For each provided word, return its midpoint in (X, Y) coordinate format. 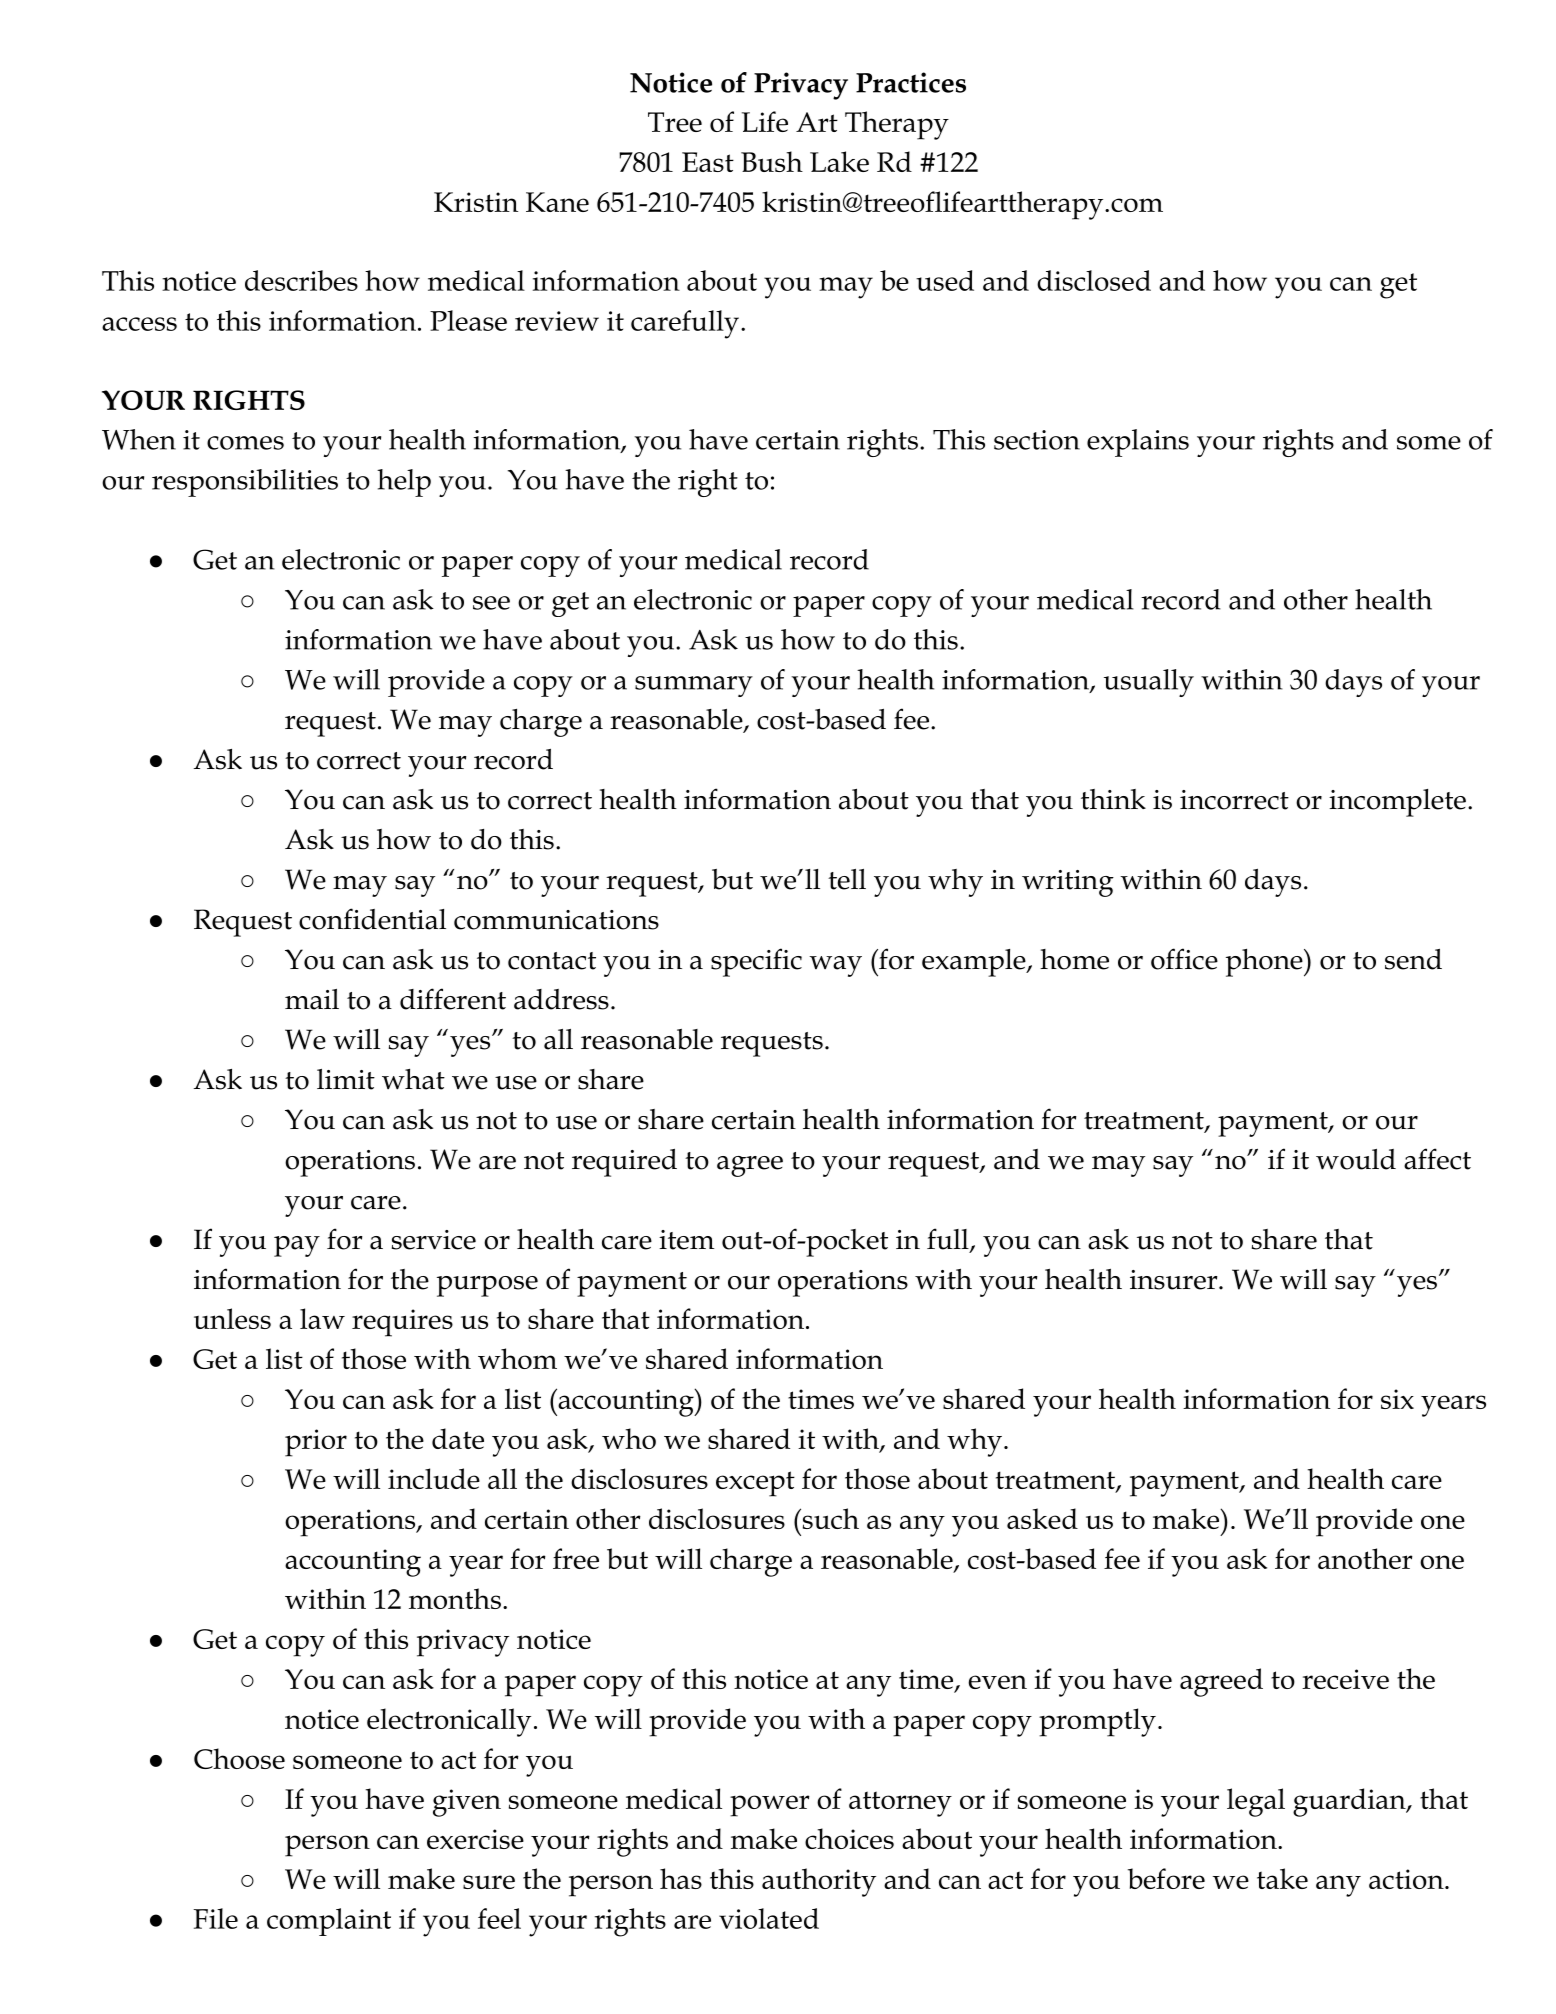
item (686, 1240)
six (1397, 1399)
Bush (772, 161)
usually (1149, 683)
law (322, 1318)
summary (694, 686)
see (491, 603)
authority (819, 1882)
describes (301, 280)
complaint (329, 1922)
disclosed (1094, 280)
